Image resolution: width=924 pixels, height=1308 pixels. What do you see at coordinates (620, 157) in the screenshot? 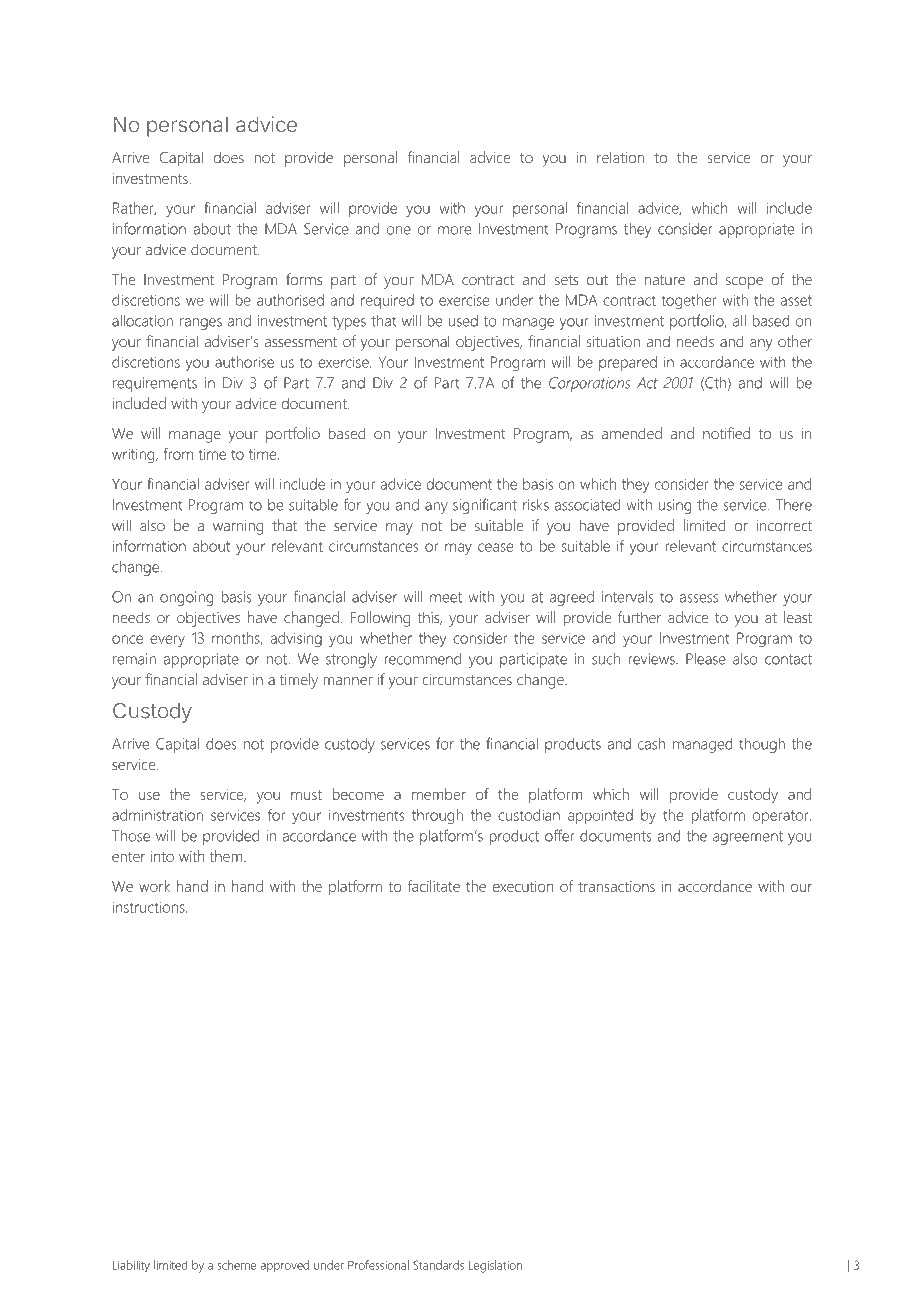
I see `relation` at bounding box center [620, 157].
